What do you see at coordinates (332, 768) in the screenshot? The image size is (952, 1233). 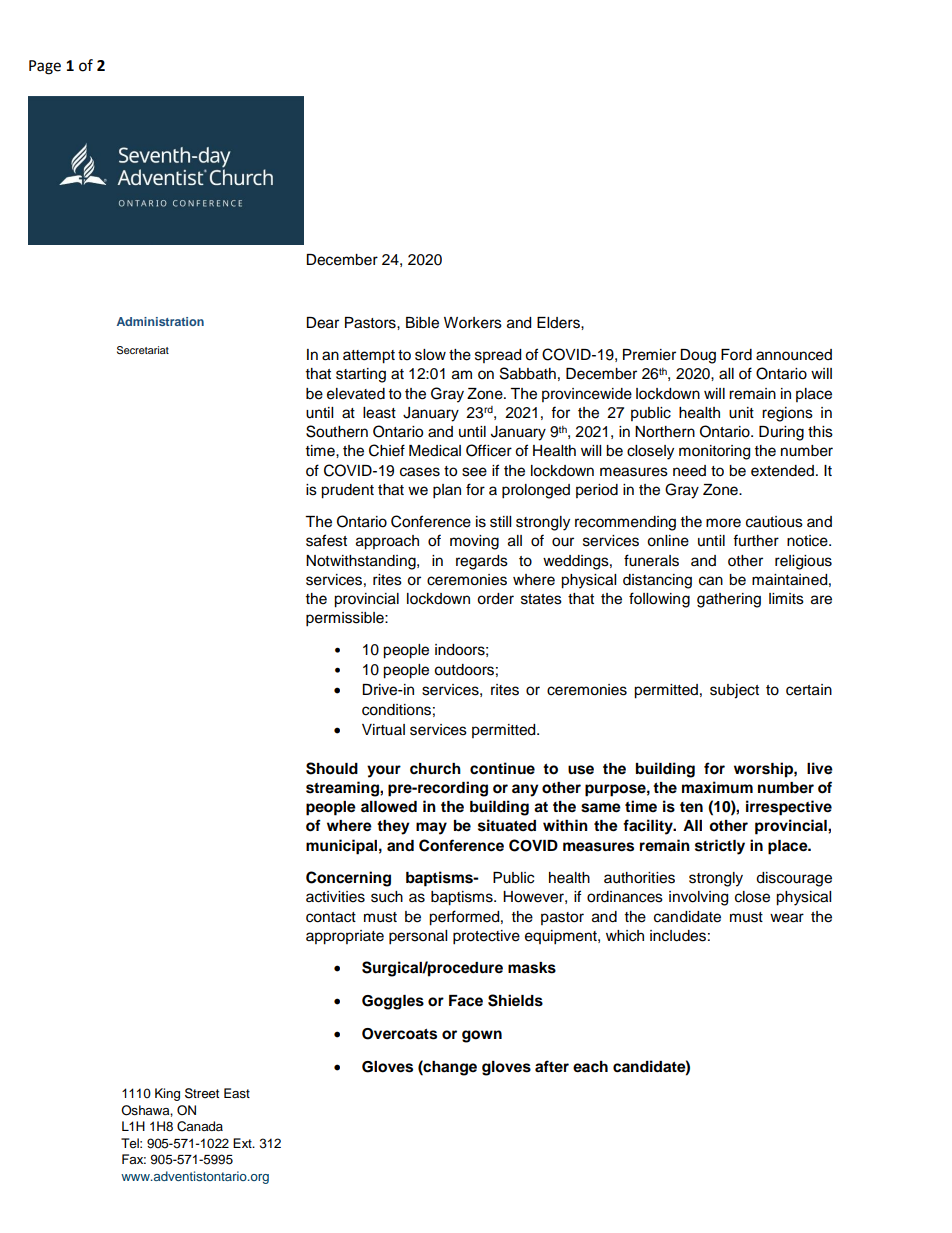 I see `Should` at bounding box center [332, 768].
